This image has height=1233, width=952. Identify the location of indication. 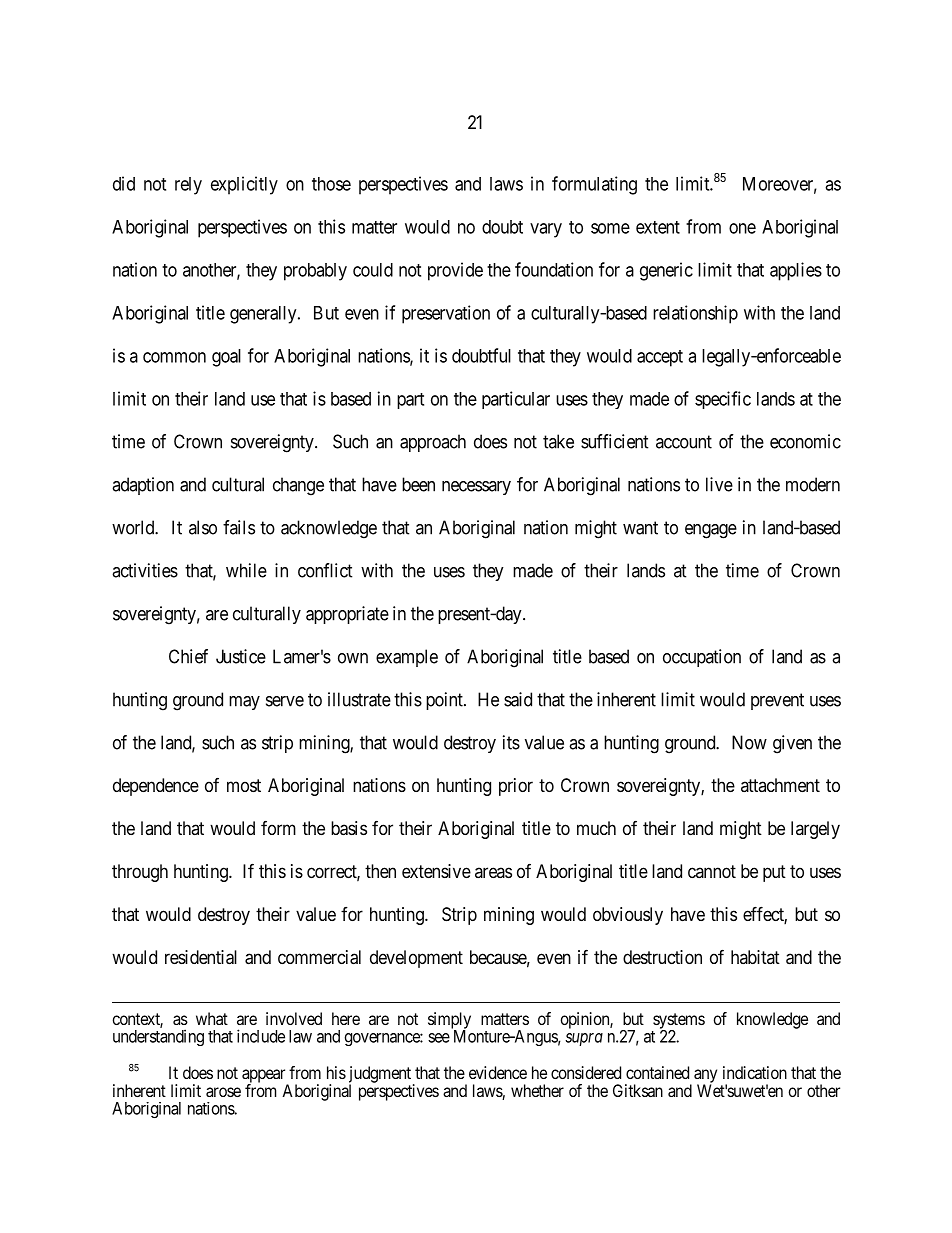
(755, 1072).
